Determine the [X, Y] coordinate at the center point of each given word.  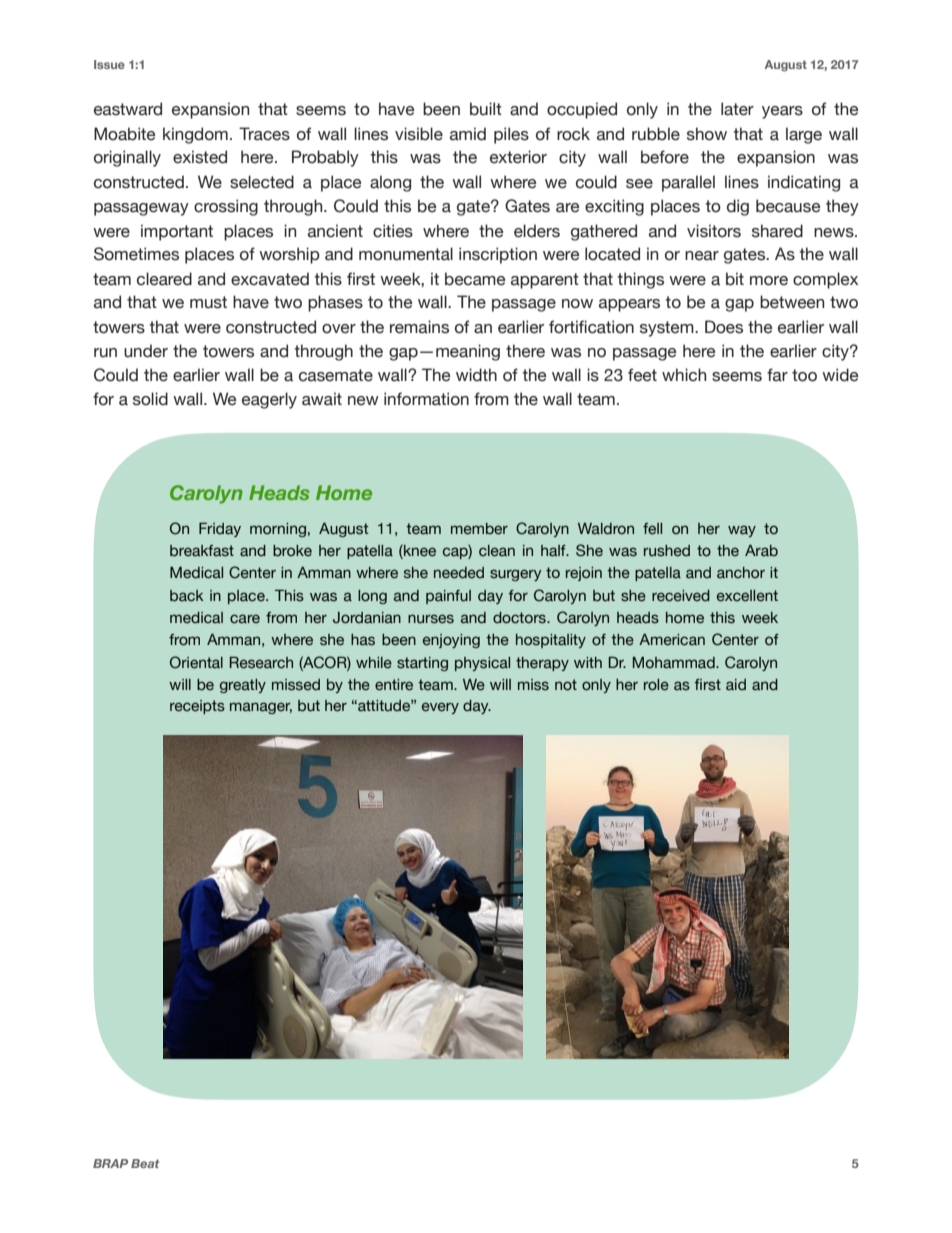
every [440, 708]
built [486, 109]
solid [150, 399]
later [737, 109]
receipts [197, 707]
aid [736, 684]
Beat [145, 1163]
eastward [128, 109]
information [426, 399]
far [777, 375]
